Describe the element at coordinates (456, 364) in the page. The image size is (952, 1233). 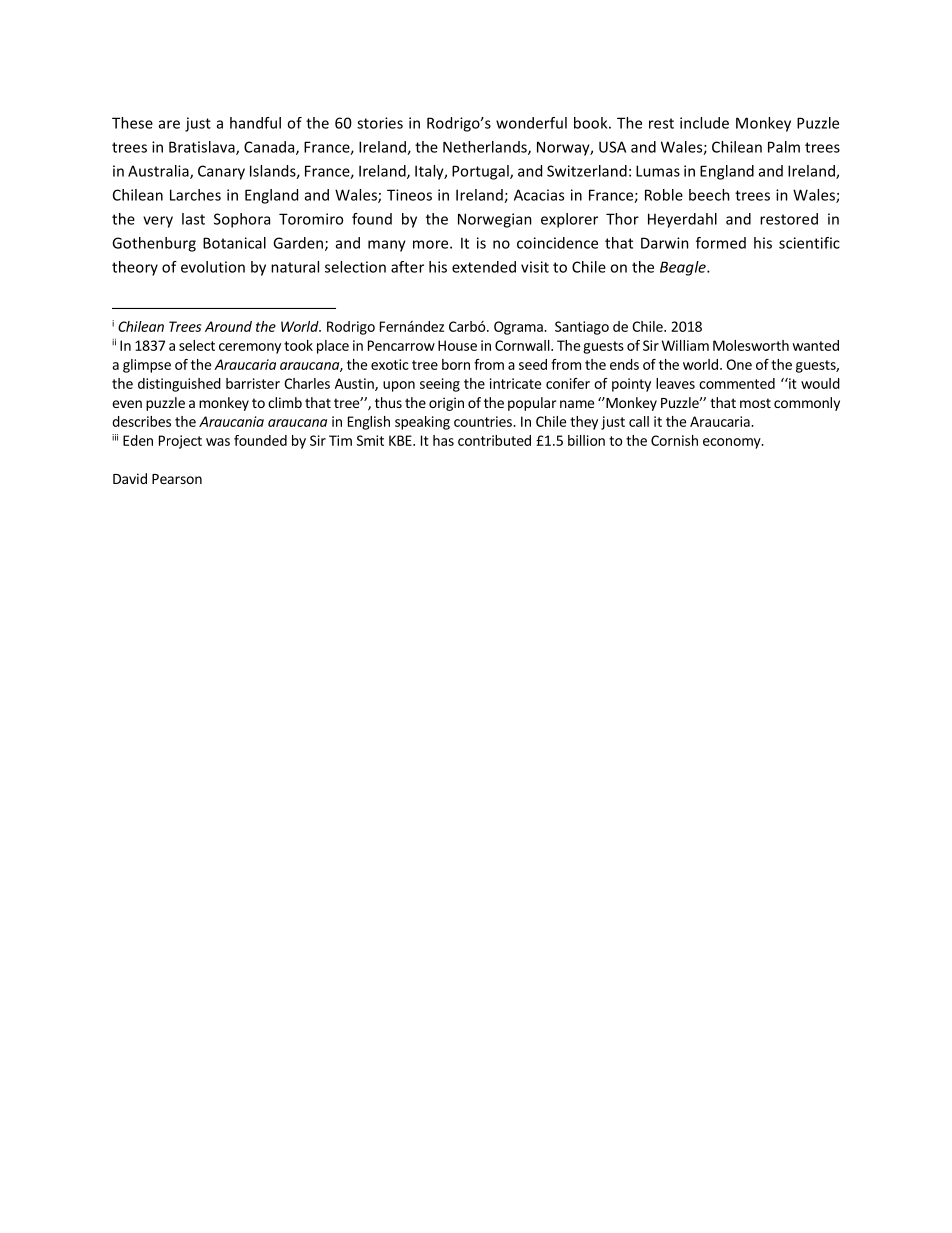
I see `born` at that location.
